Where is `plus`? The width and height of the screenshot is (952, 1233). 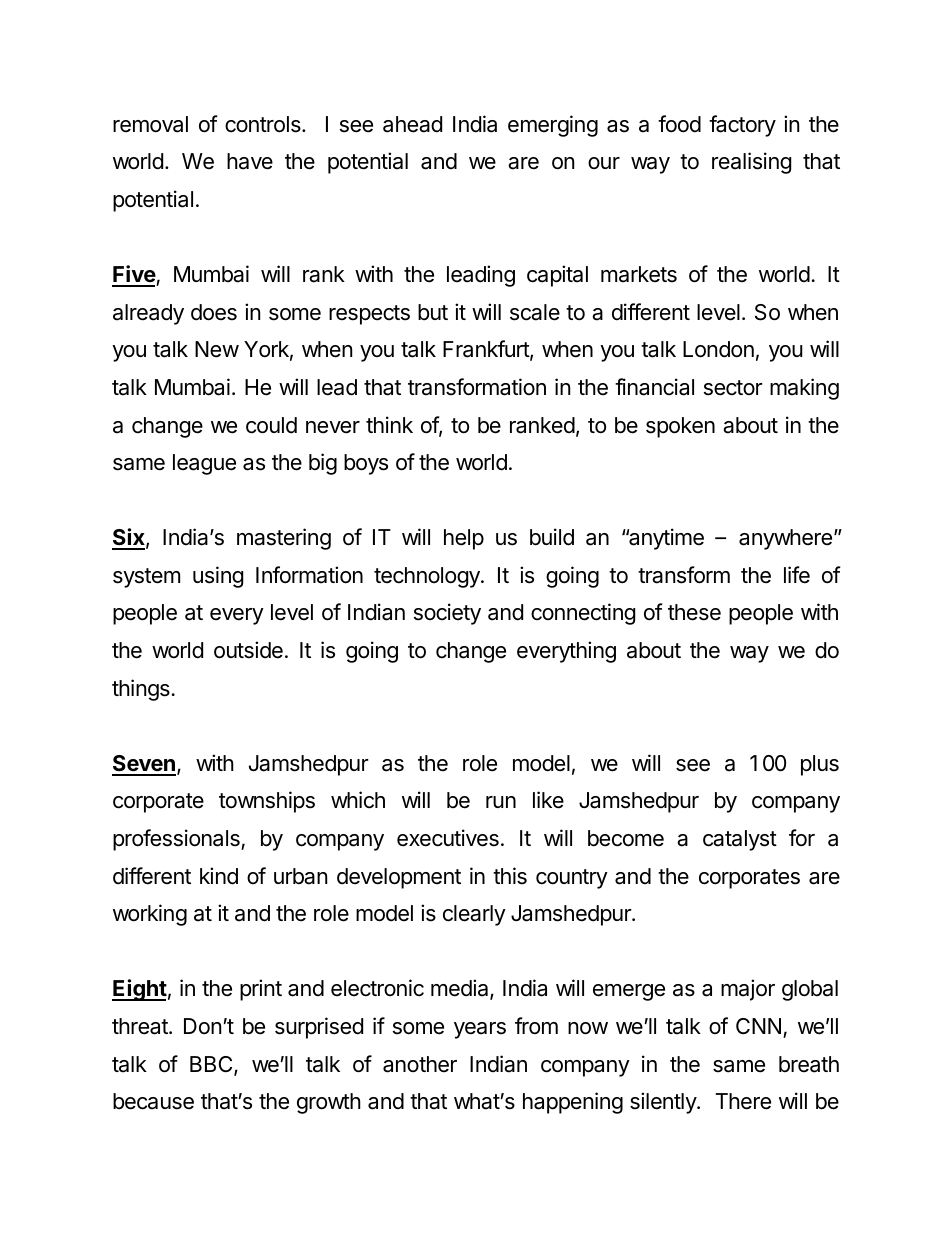
plus is located at coordinates (820, 765).
